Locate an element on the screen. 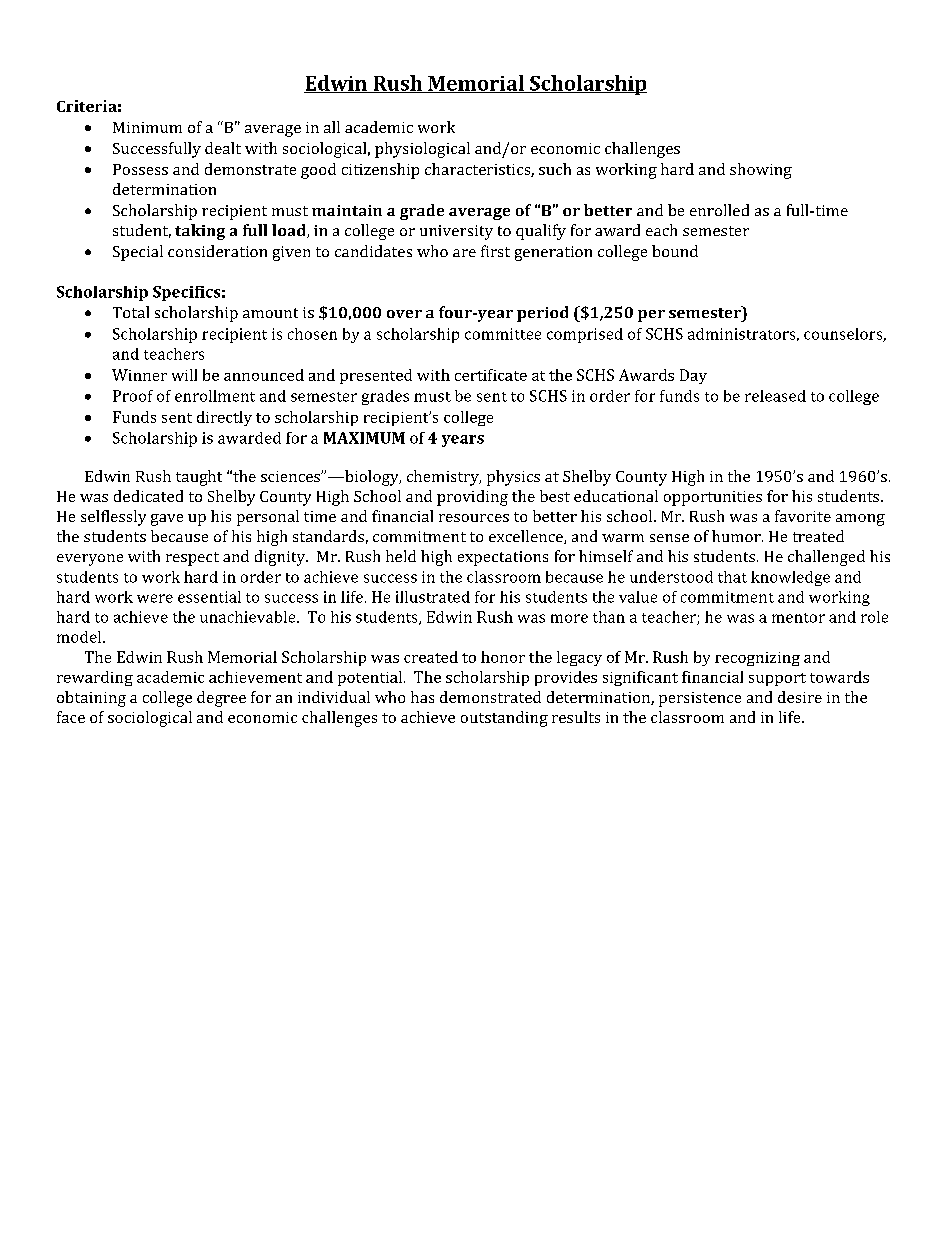 This screenshot has height=1233, width=952. degree is located at coordinates (221, 699).
